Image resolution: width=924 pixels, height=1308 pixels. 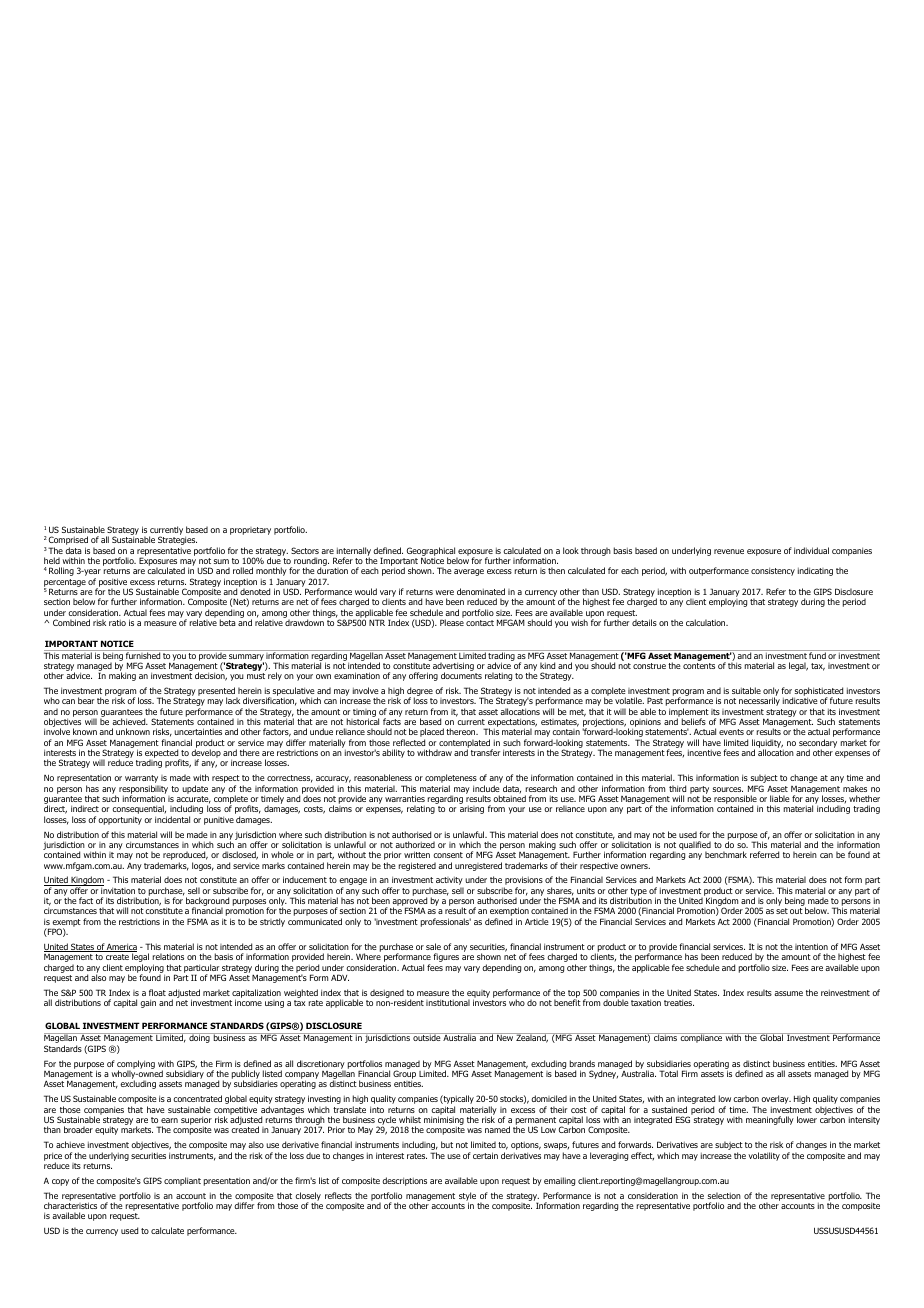 What do you see at coordinates (729, 551) in the image?
I see `revenue` at bounding box center [729, 551].
